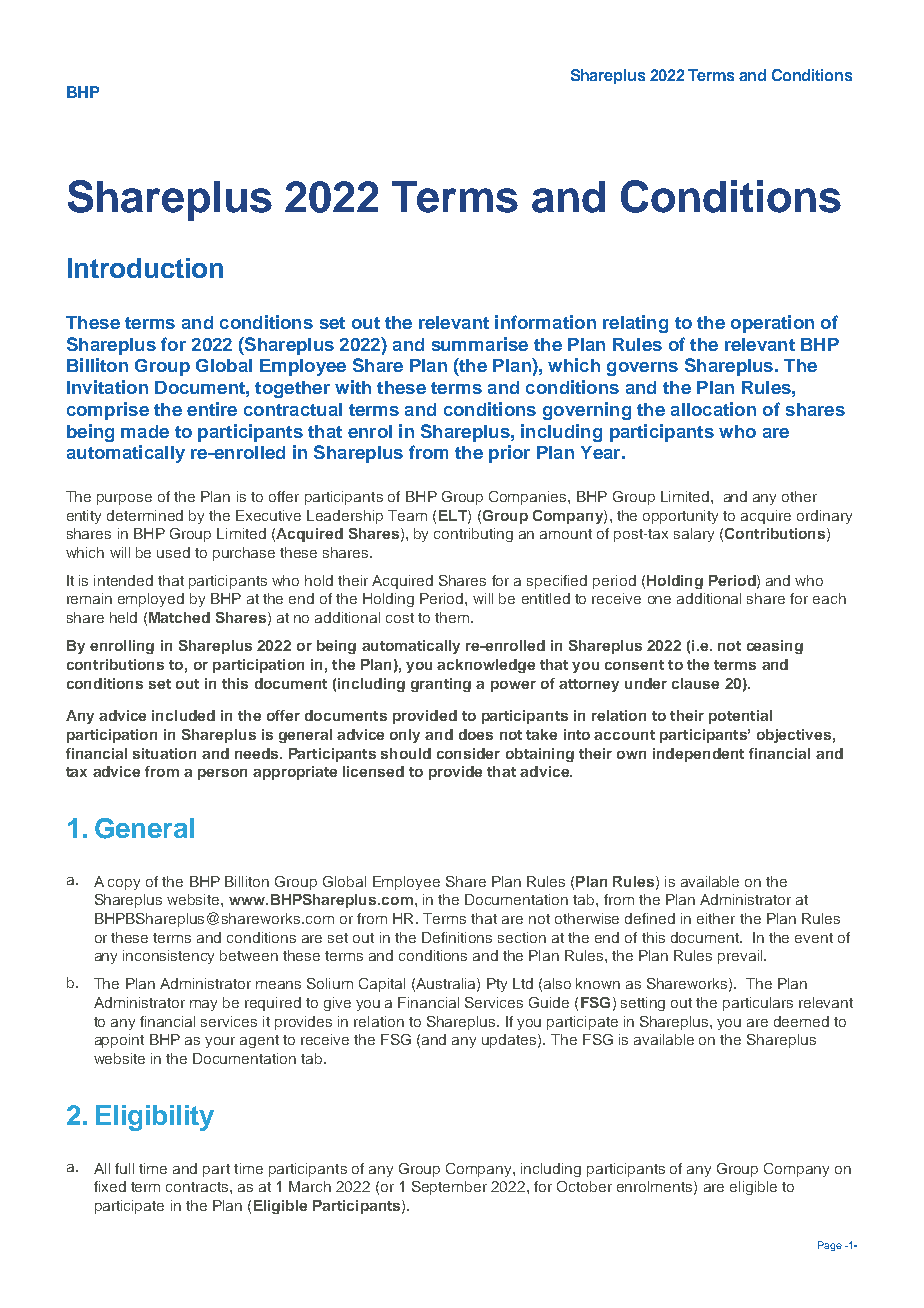  I want to click on September, so click(449, 1188).
